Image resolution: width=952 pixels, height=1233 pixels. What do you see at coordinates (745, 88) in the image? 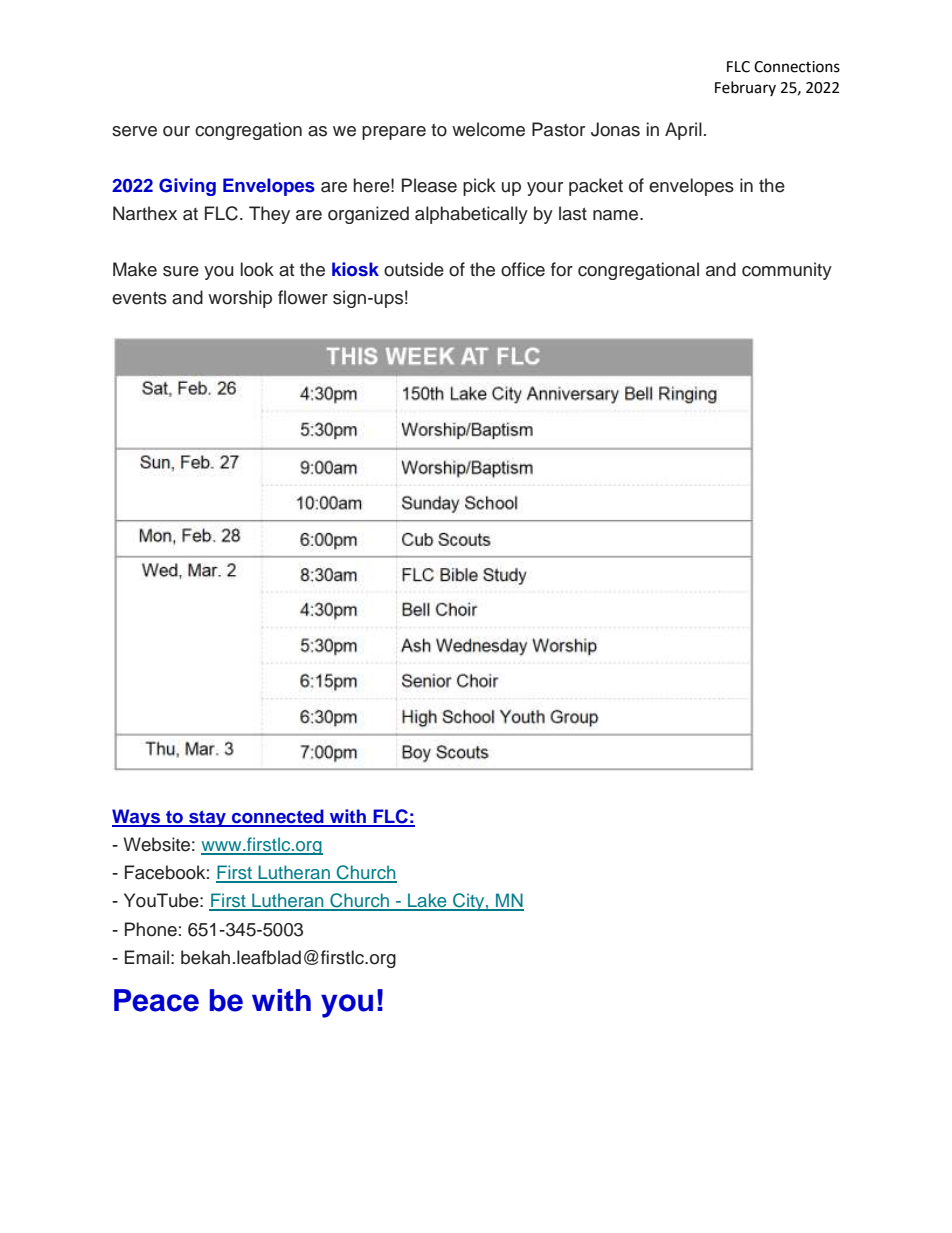
I see `February` at bounding box center [745, 88].
